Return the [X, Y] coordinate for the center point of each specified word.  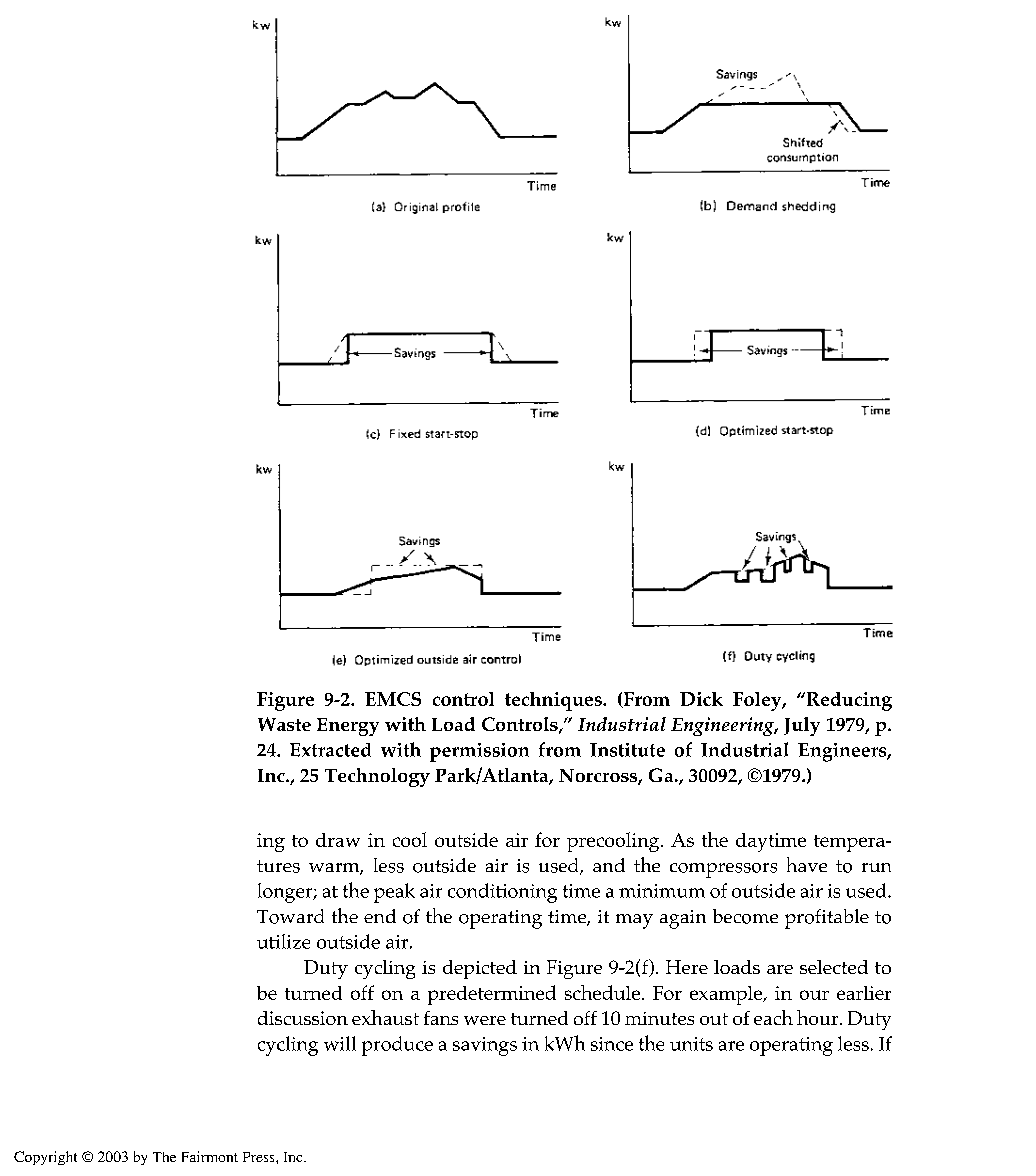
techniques [554, 701]
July [802, 726]
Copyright [45, 1158]
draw [338, 840]
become [745, 916]
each [773, 1017]
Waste [284, 724]
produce [397, 1046]
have [807, 864]
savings [485, 1046]
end [380, 916]
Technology [377, 777]
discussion [303, 1018]
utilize [283, 941]
